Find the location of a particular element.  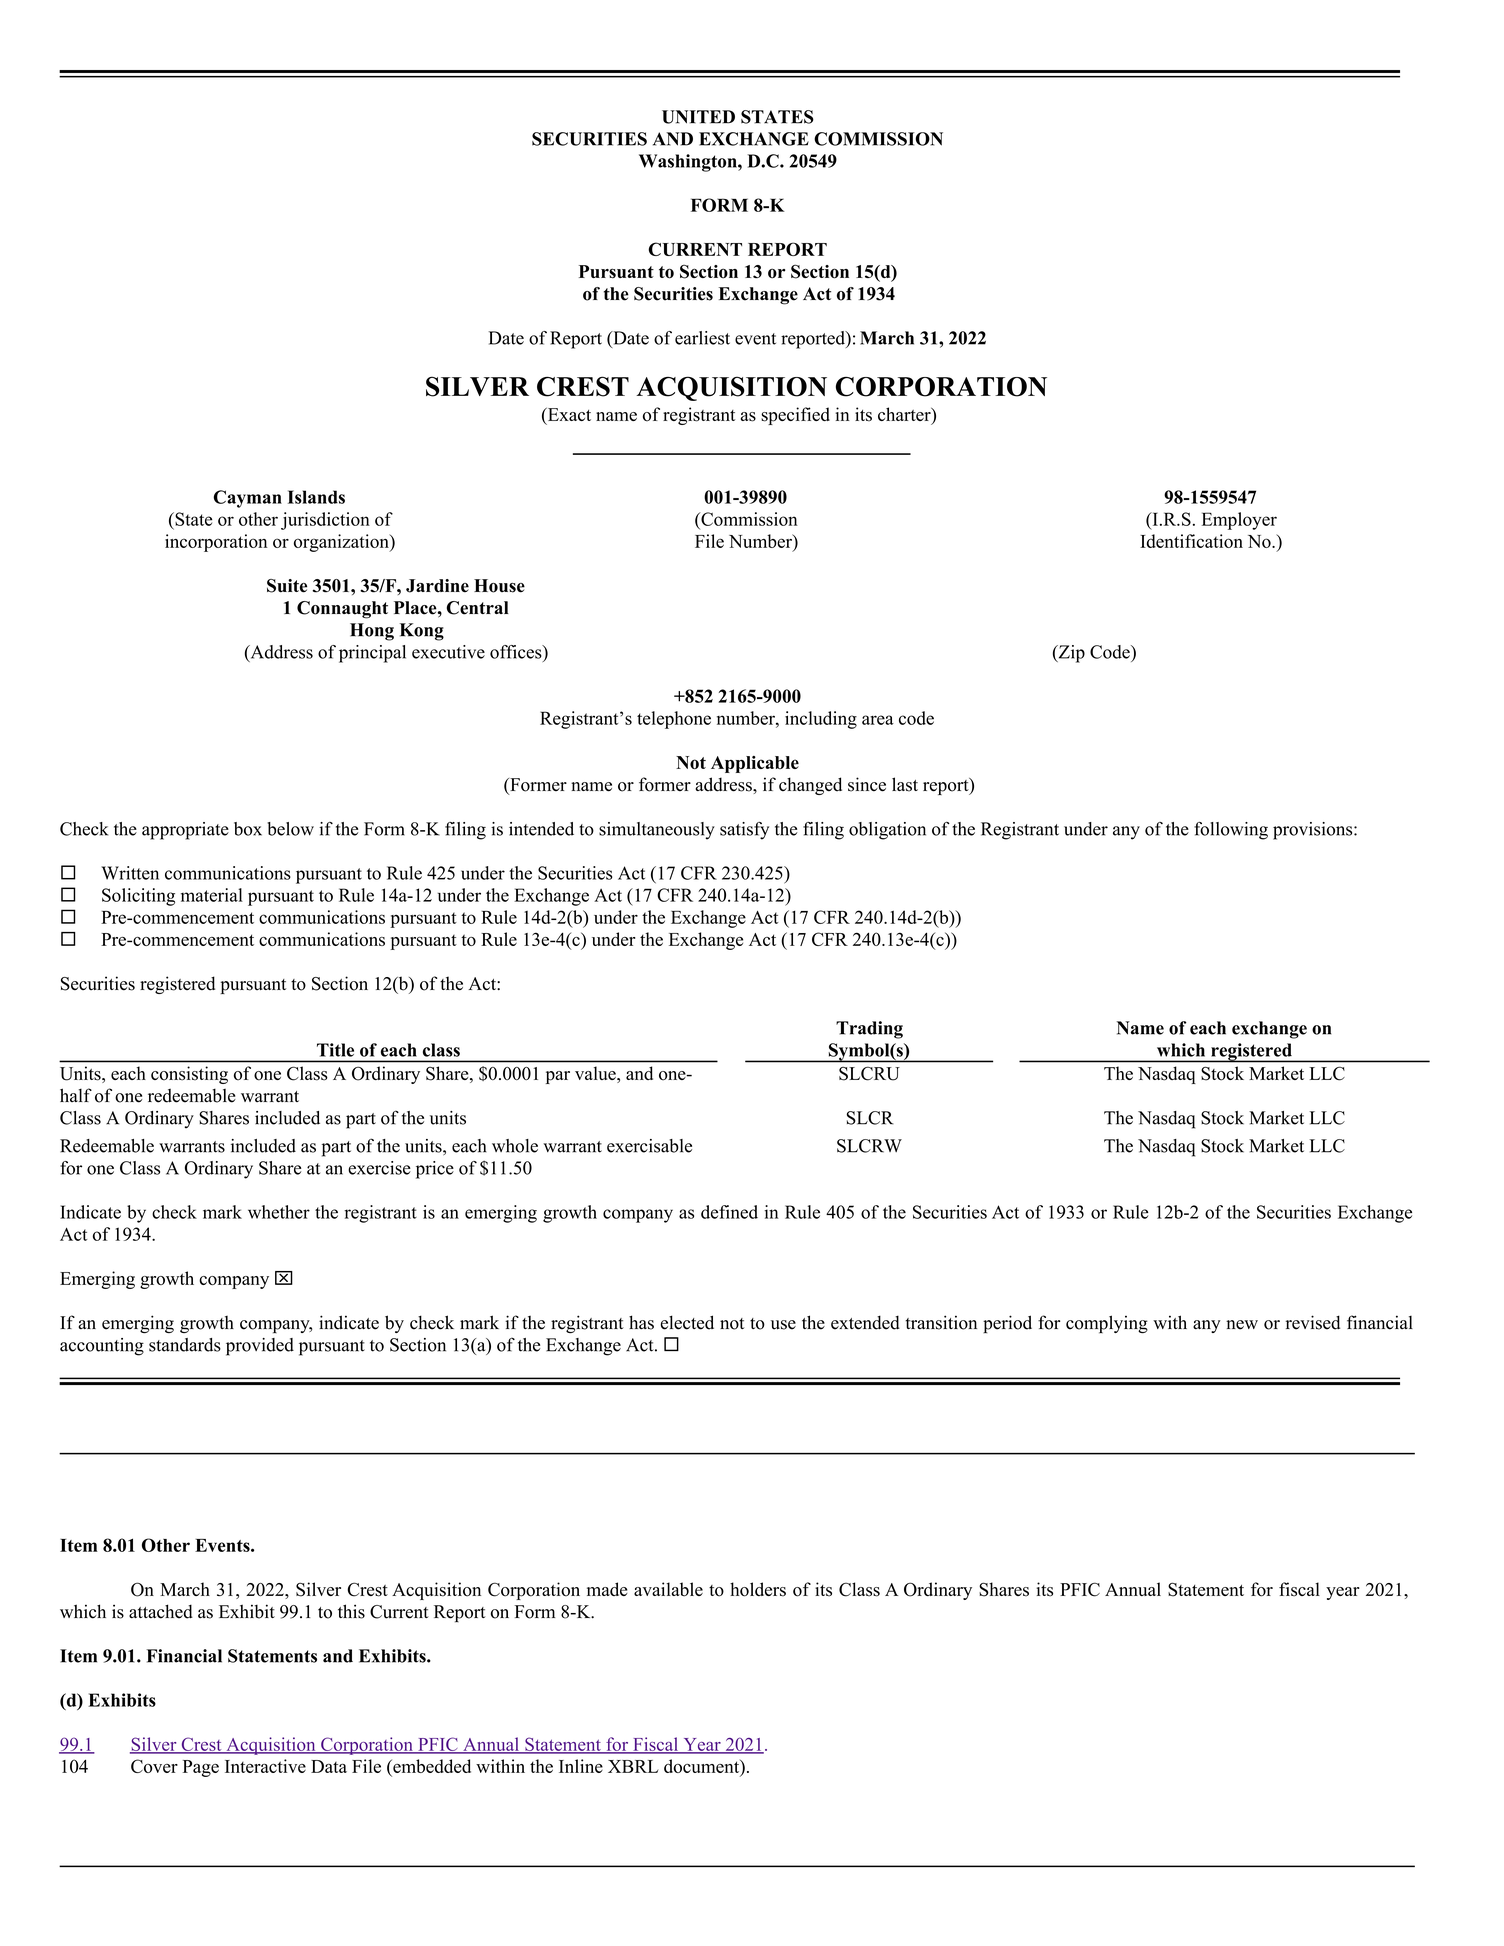

following is located at coordinates (1231, 831).
